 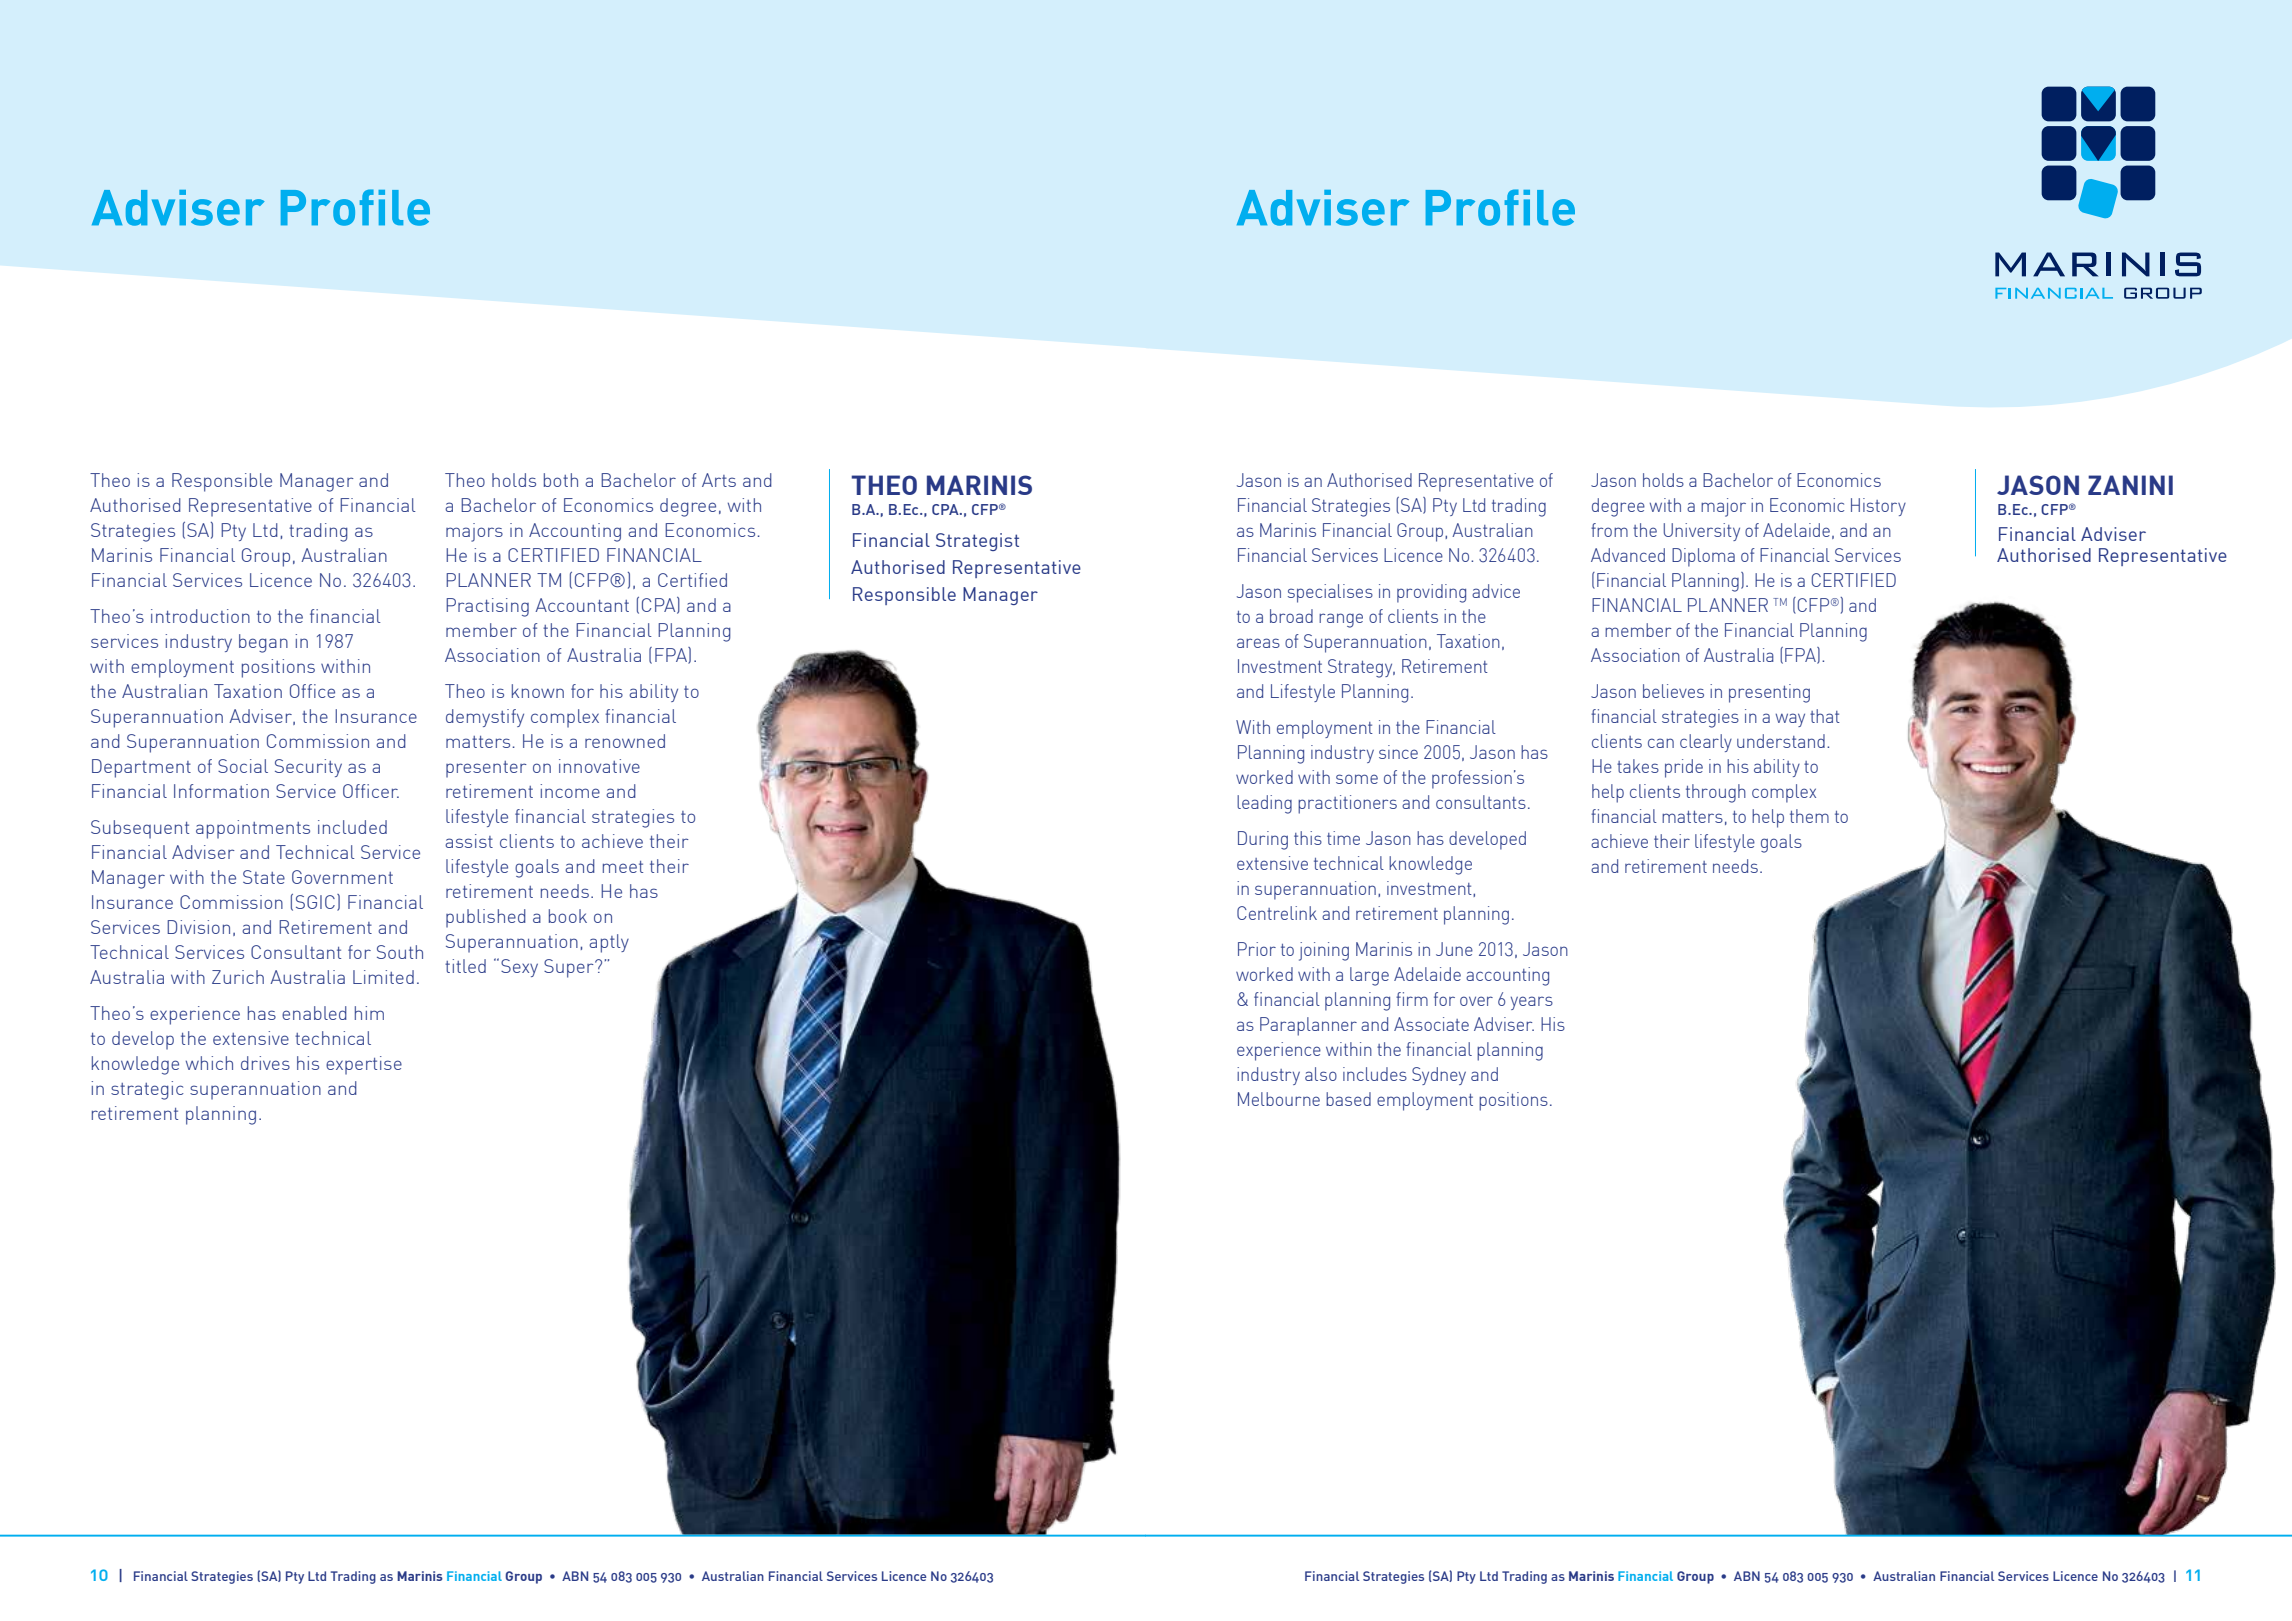 What do you see at coordinates (538, 691) in the screenshot?
I see `known` at bounding box center [538, 691].
